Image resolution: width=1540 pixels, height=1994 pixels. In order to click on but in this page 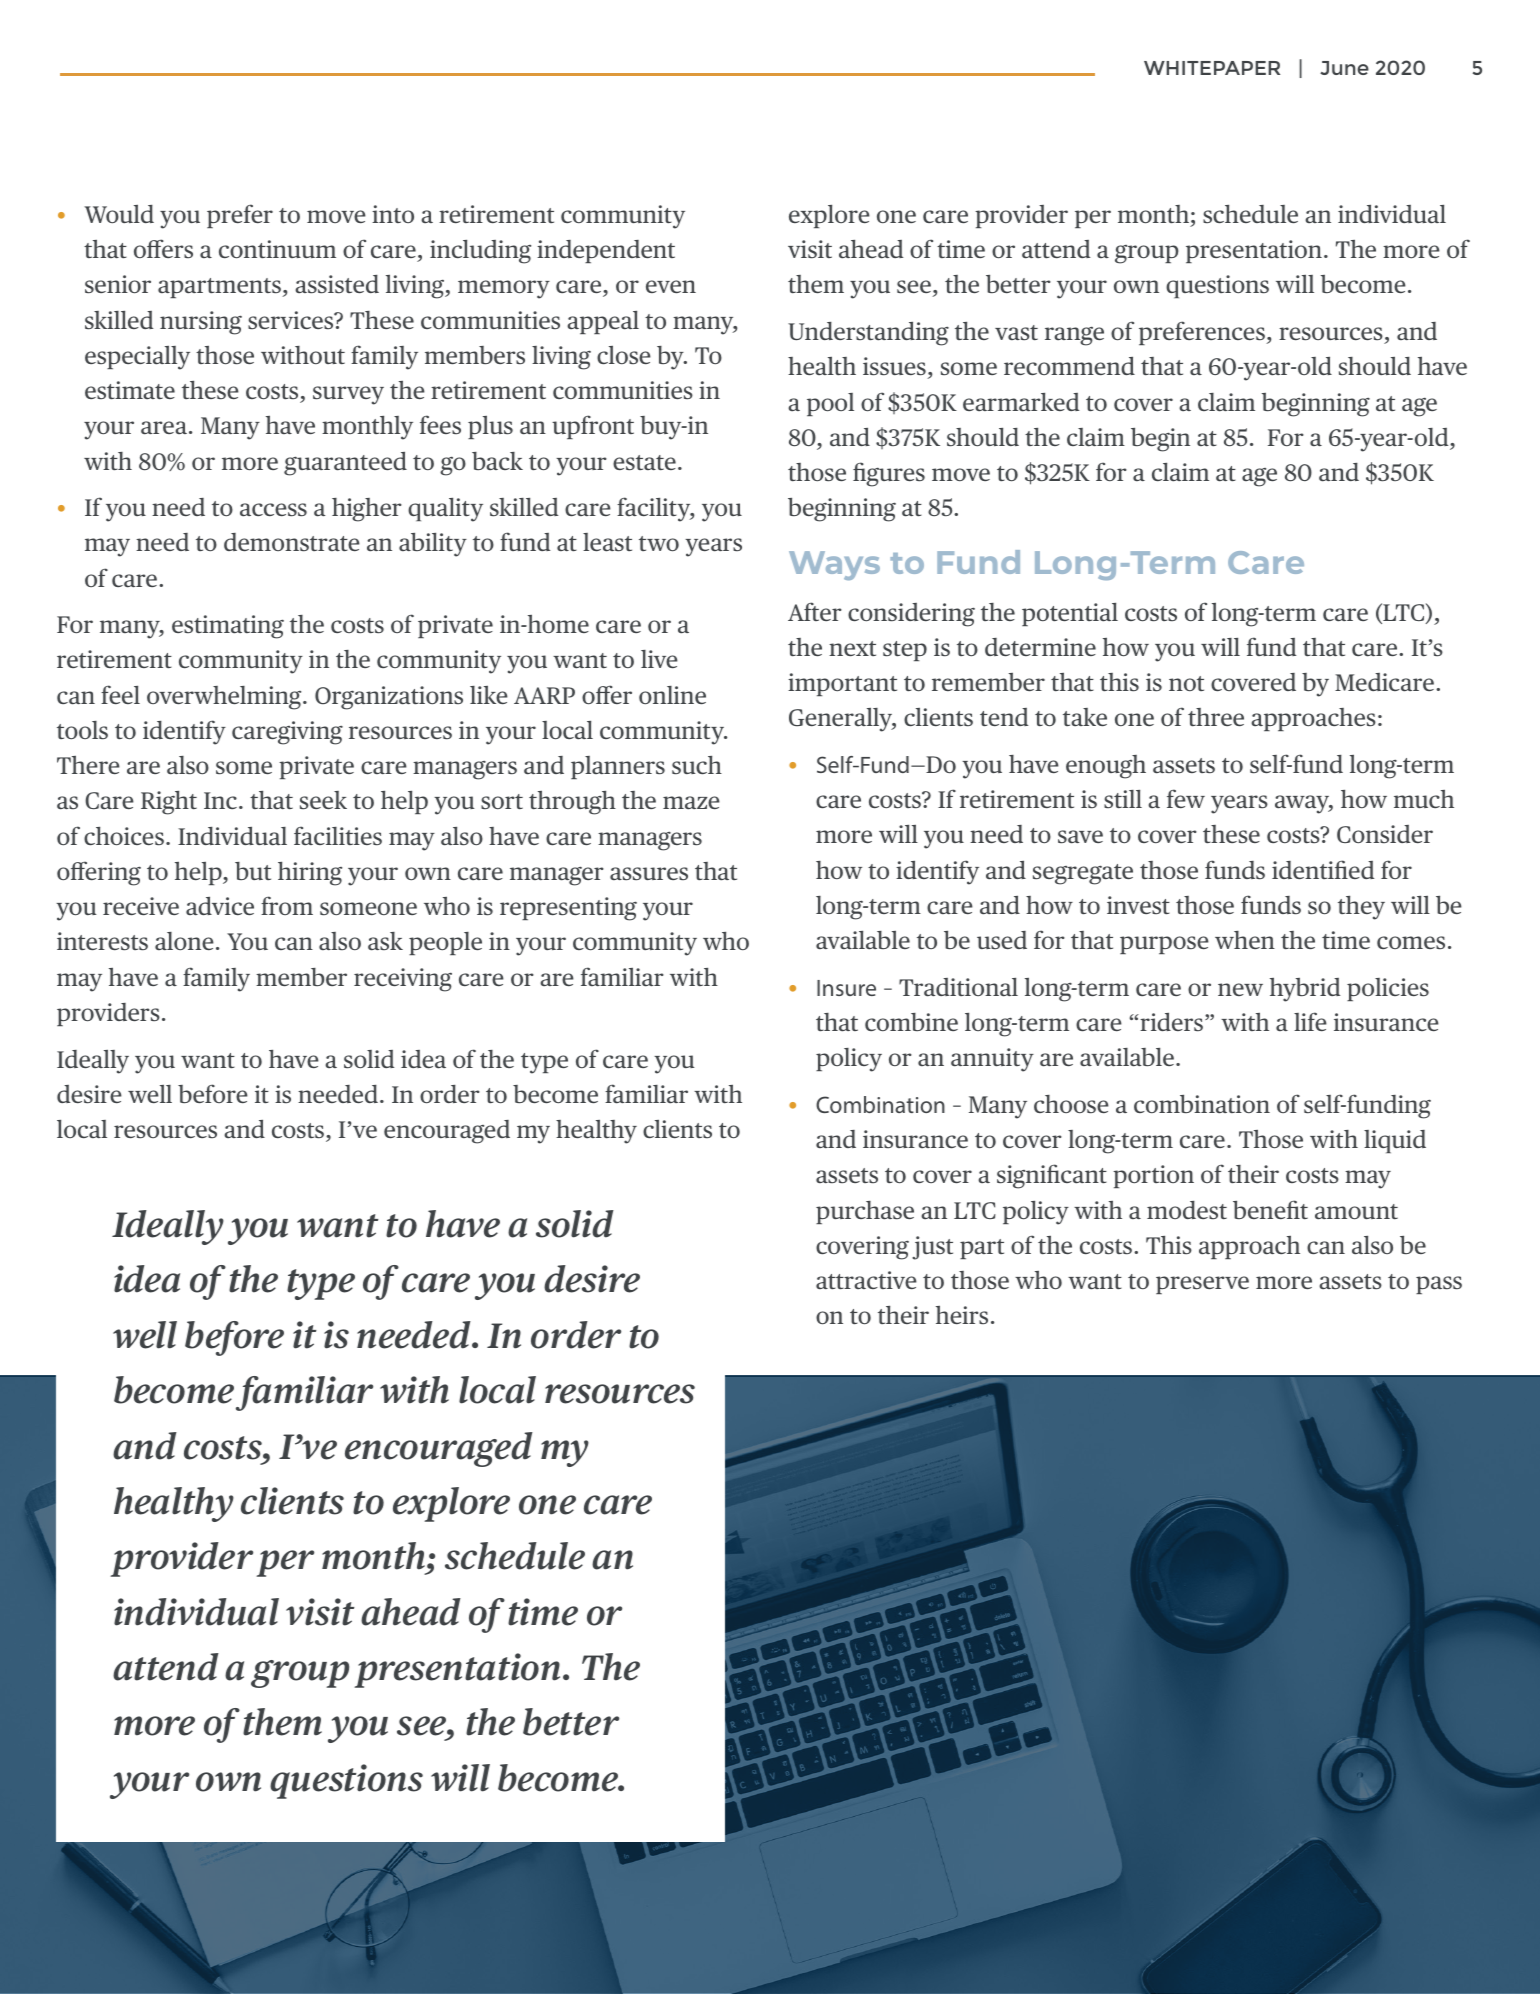, I will do `click(253, 871)`.
